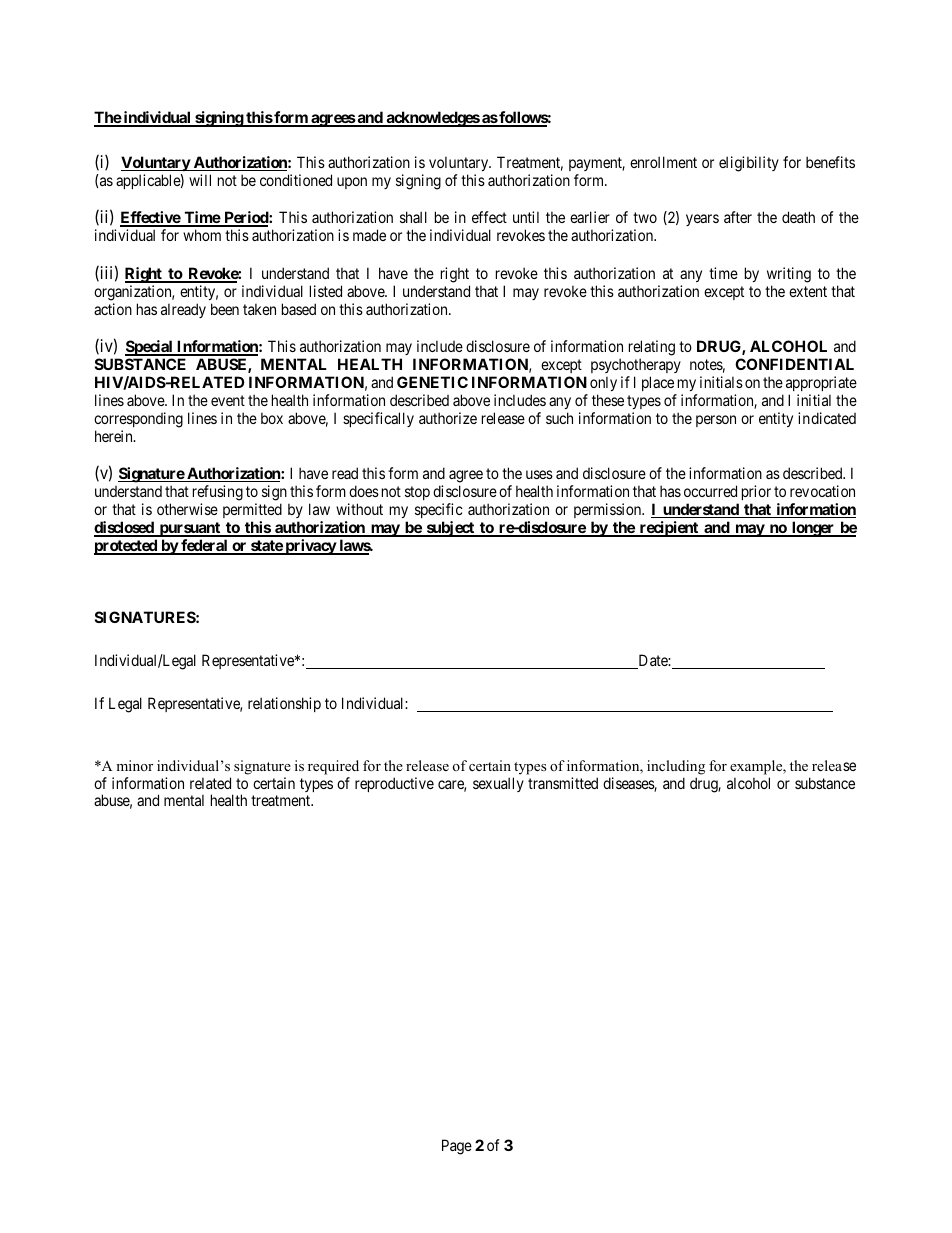  I want to click on including, so click(676, 767).
